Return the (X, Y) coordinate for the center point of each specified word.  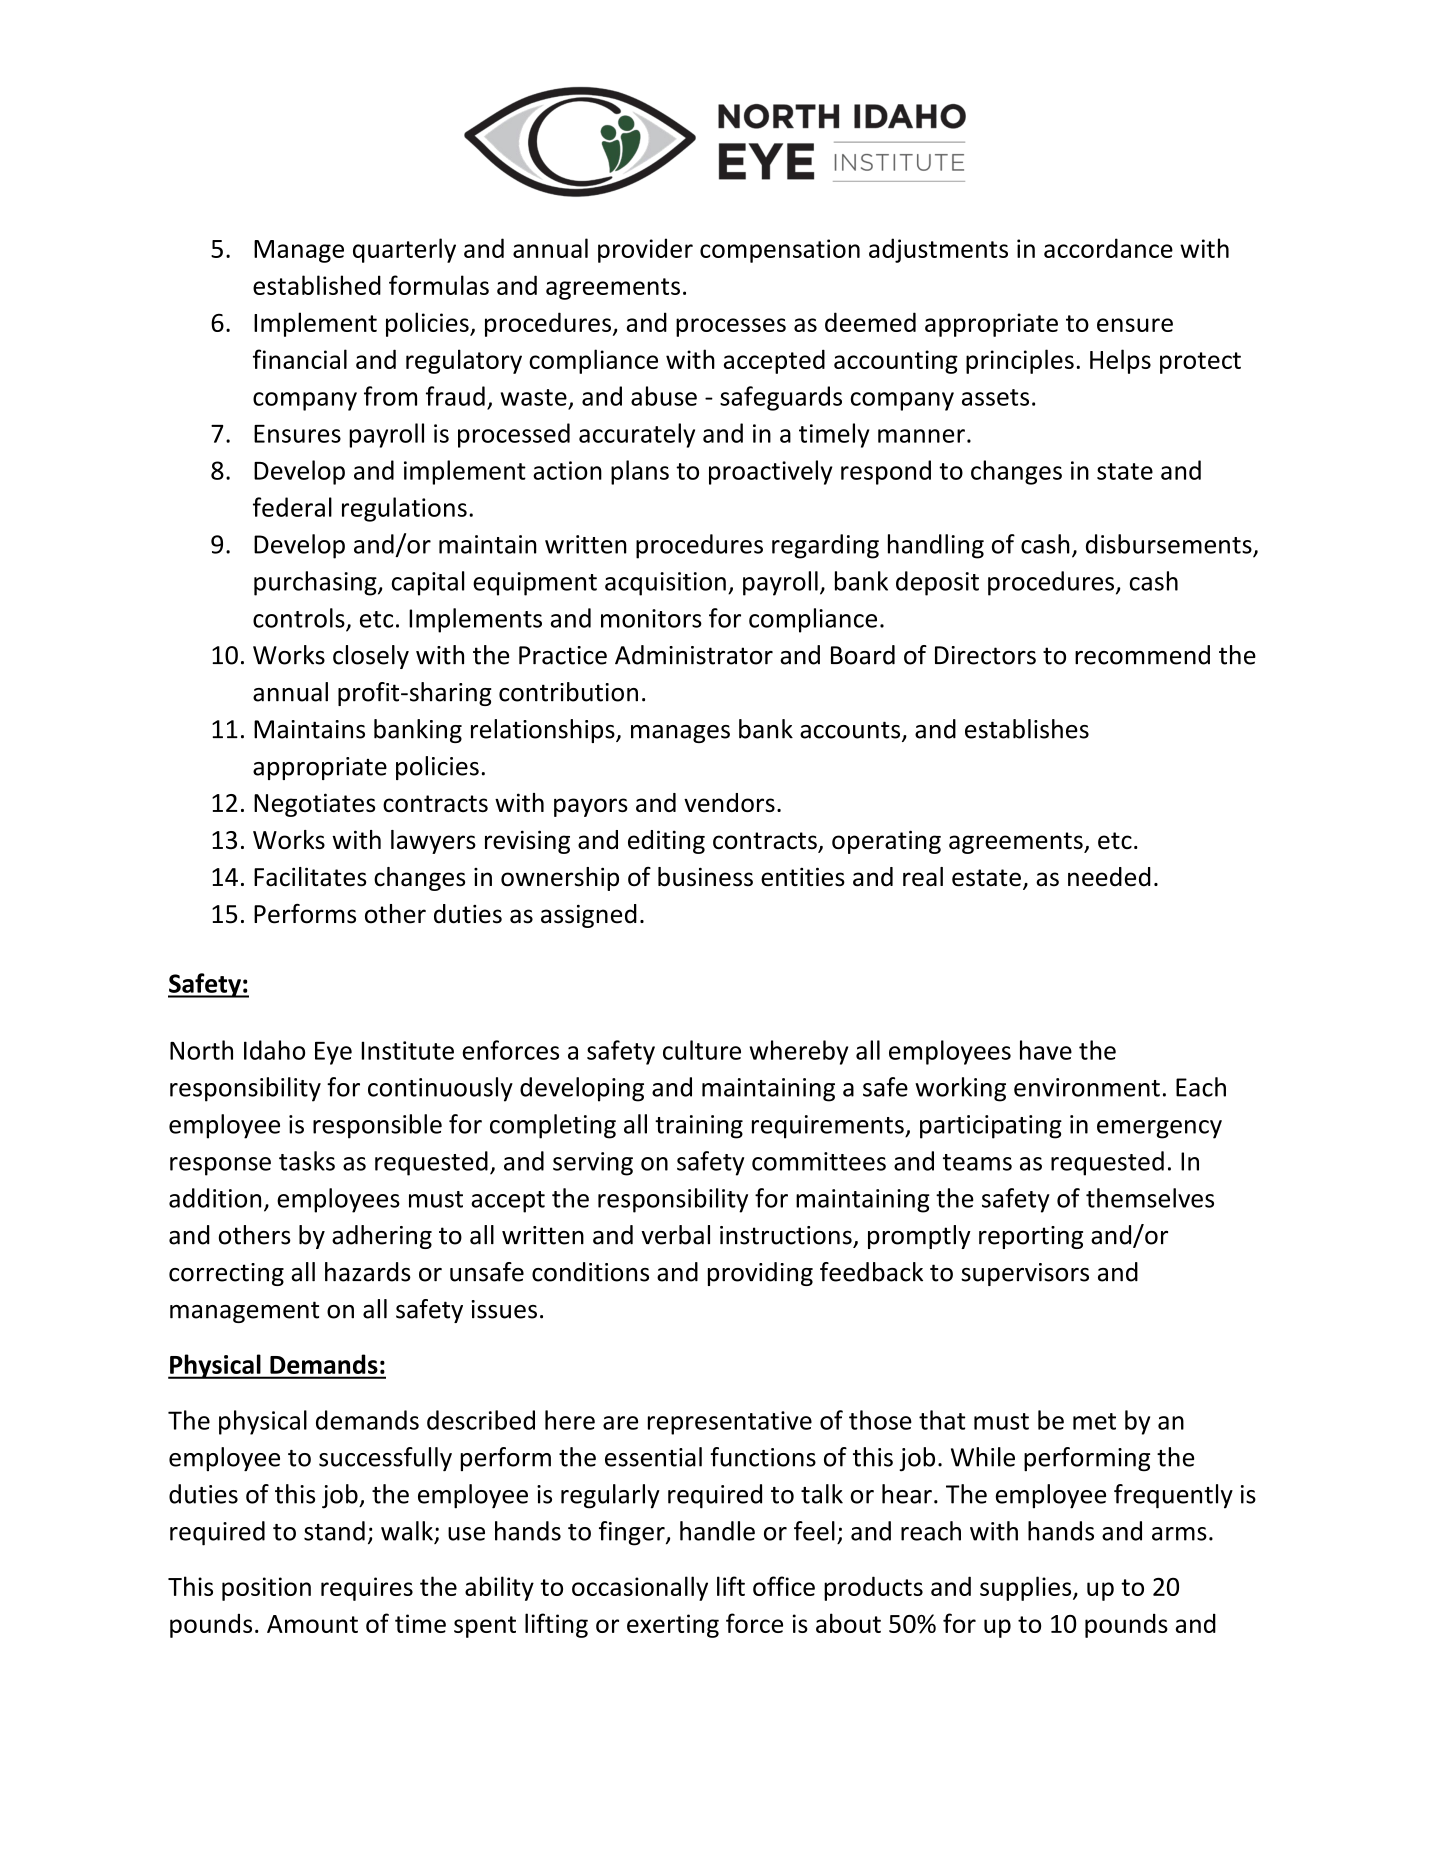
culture (702, 1050)
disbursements (1170, 545)
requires (367, 1589)
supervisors (1025, 1274)
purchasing (316, 583)
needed (1109, 877)
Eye (333, 1053)
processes (731, 327)
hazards (368, 1272)
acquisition (665, 584)
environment (1087, 1087)
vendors (729, 802)
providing (760, 1274)
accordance (1108, 248)
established (317, 285)
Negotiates (314, 805)
